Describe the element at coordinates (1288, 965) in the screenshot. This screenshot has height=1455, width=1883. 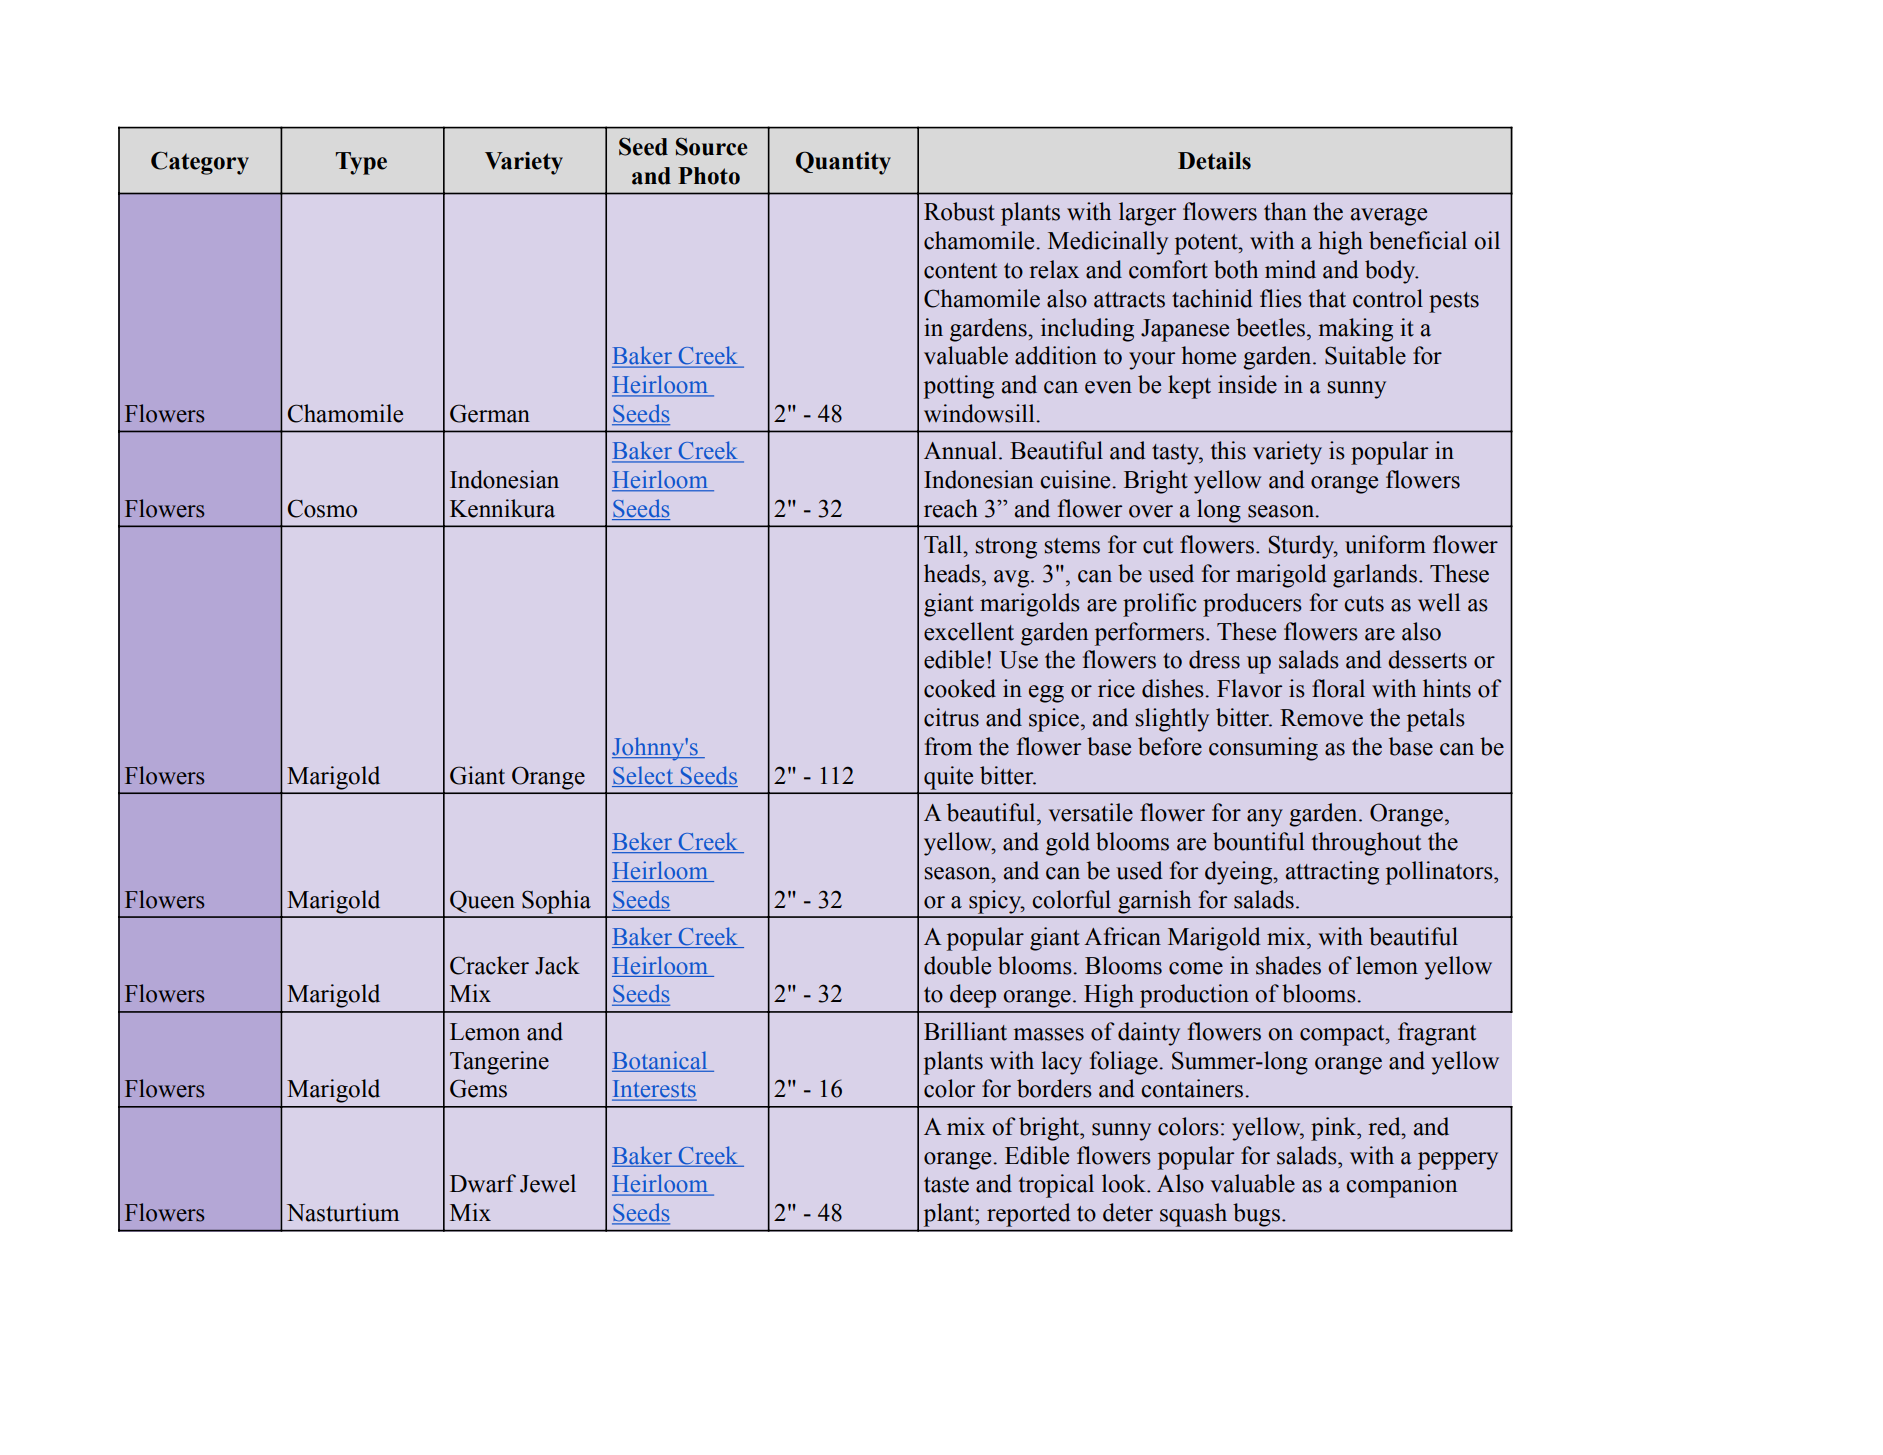
I see `shades` at that location.
